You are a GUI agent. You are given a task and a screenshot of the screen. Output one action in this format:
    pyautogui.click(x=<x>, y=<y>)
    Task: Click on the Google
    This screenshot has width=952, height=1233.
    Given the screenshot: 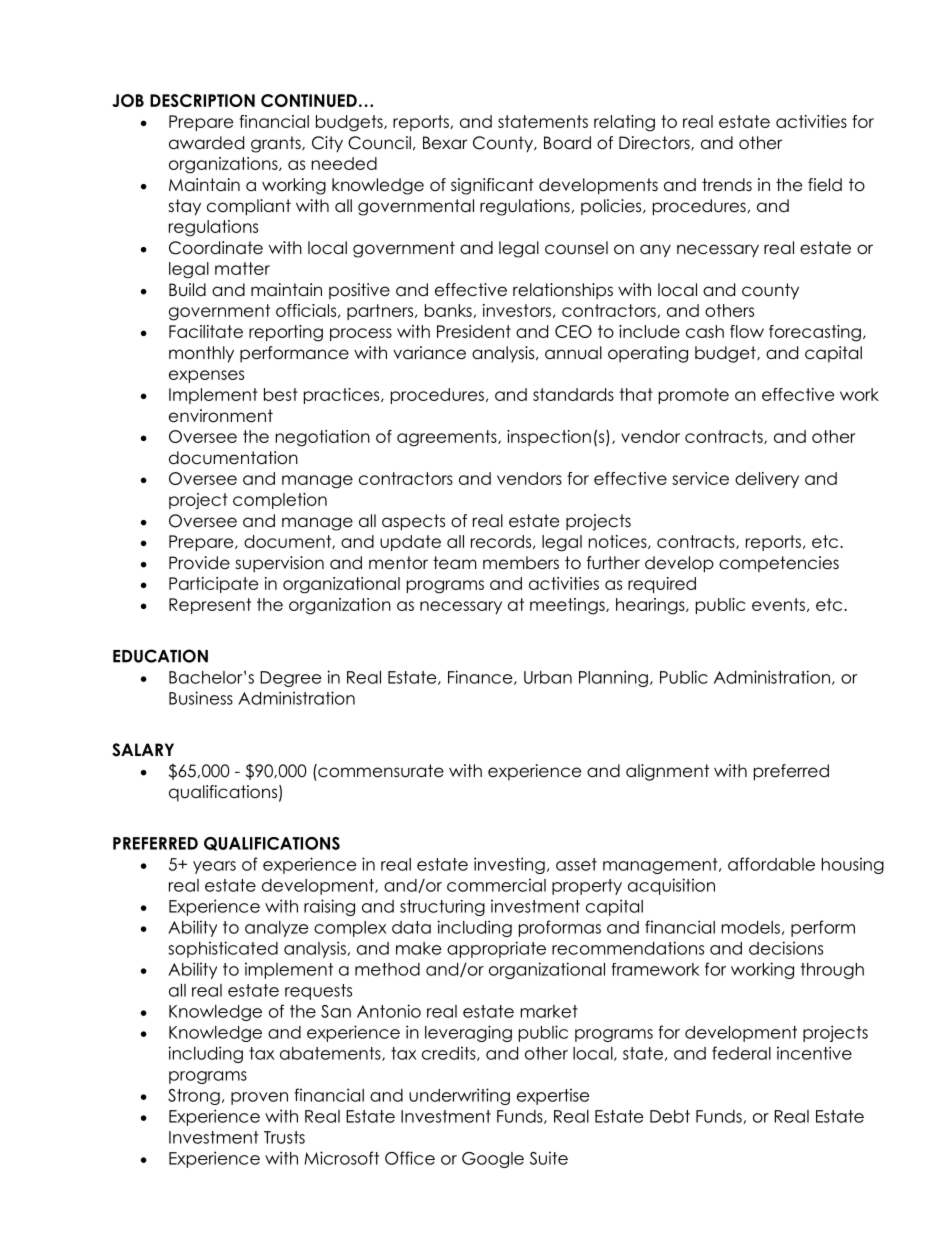 What is the action you would take?
    pyautogui.click(x=493, y=1160)
